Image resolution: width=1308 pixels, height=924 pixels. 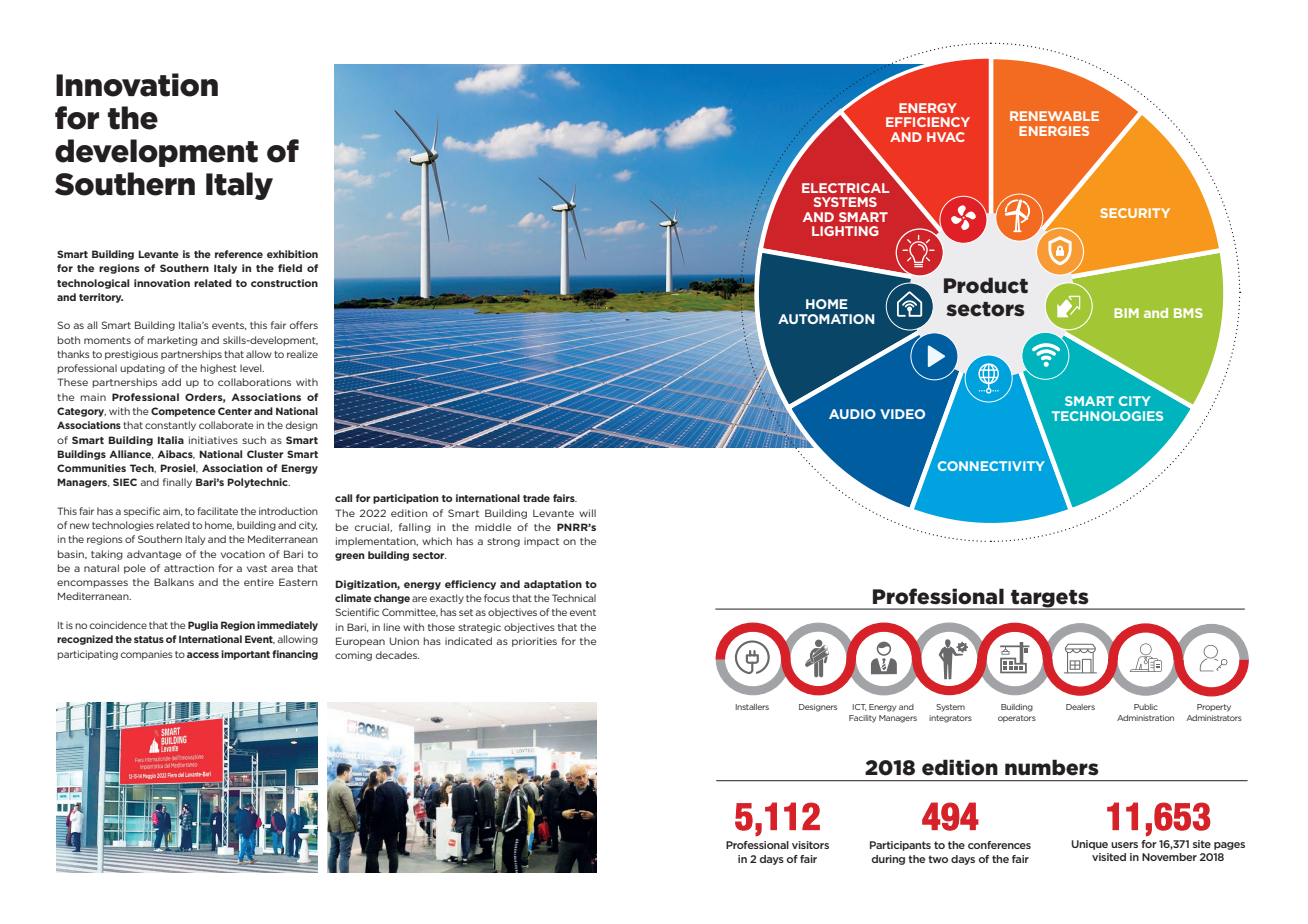 I want to click on ELECTRICAL, so click(x=845, y=188).
